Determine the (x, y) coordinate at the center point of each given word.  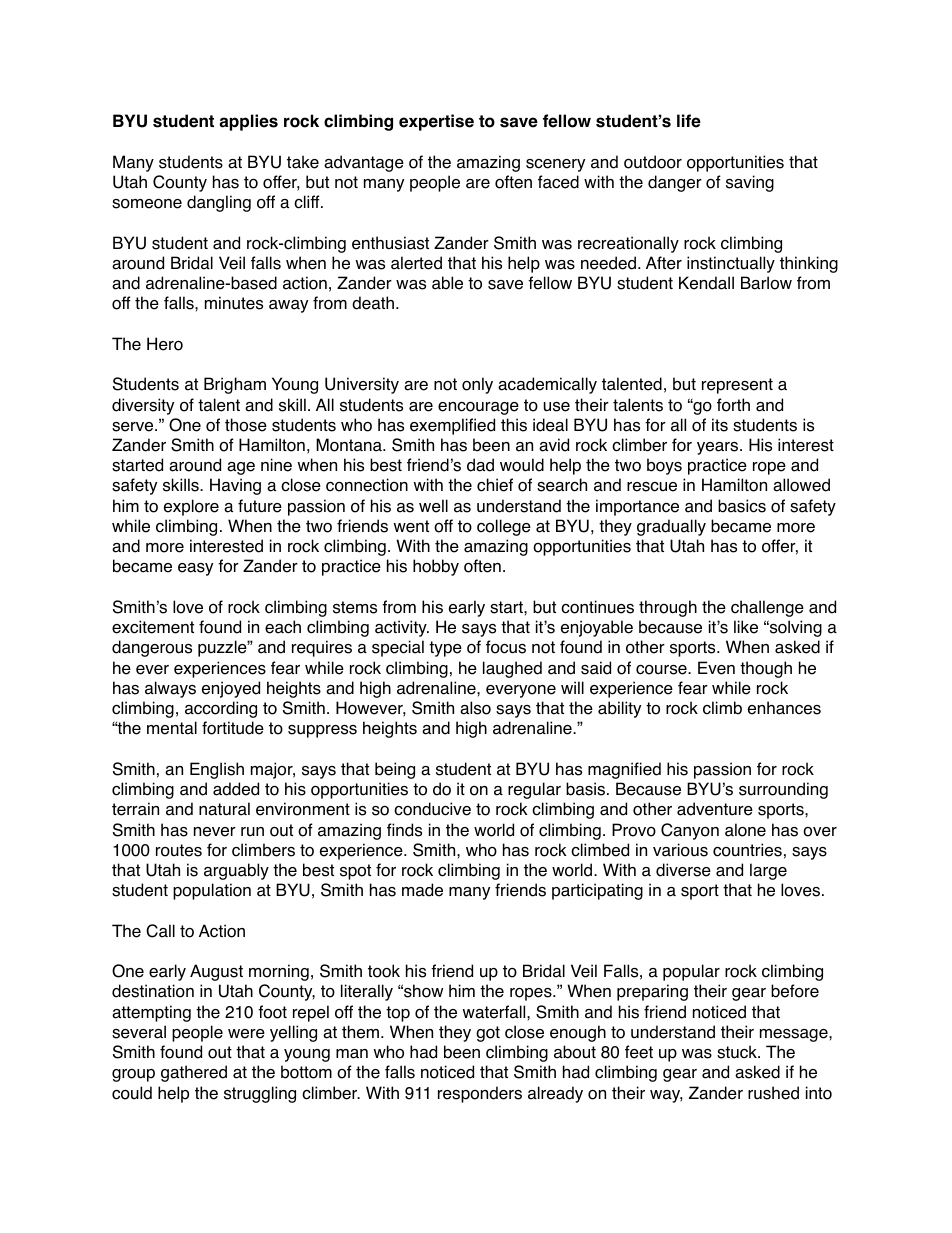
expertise (436, 122)
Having (235, 486)
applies (248, 122)
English (217, 770)
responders (480, 1094)
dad (480, 465)
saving (750, 183)
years (719, 448)
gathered (194, 1073)
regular (534, 790)
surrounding (783, 790)
